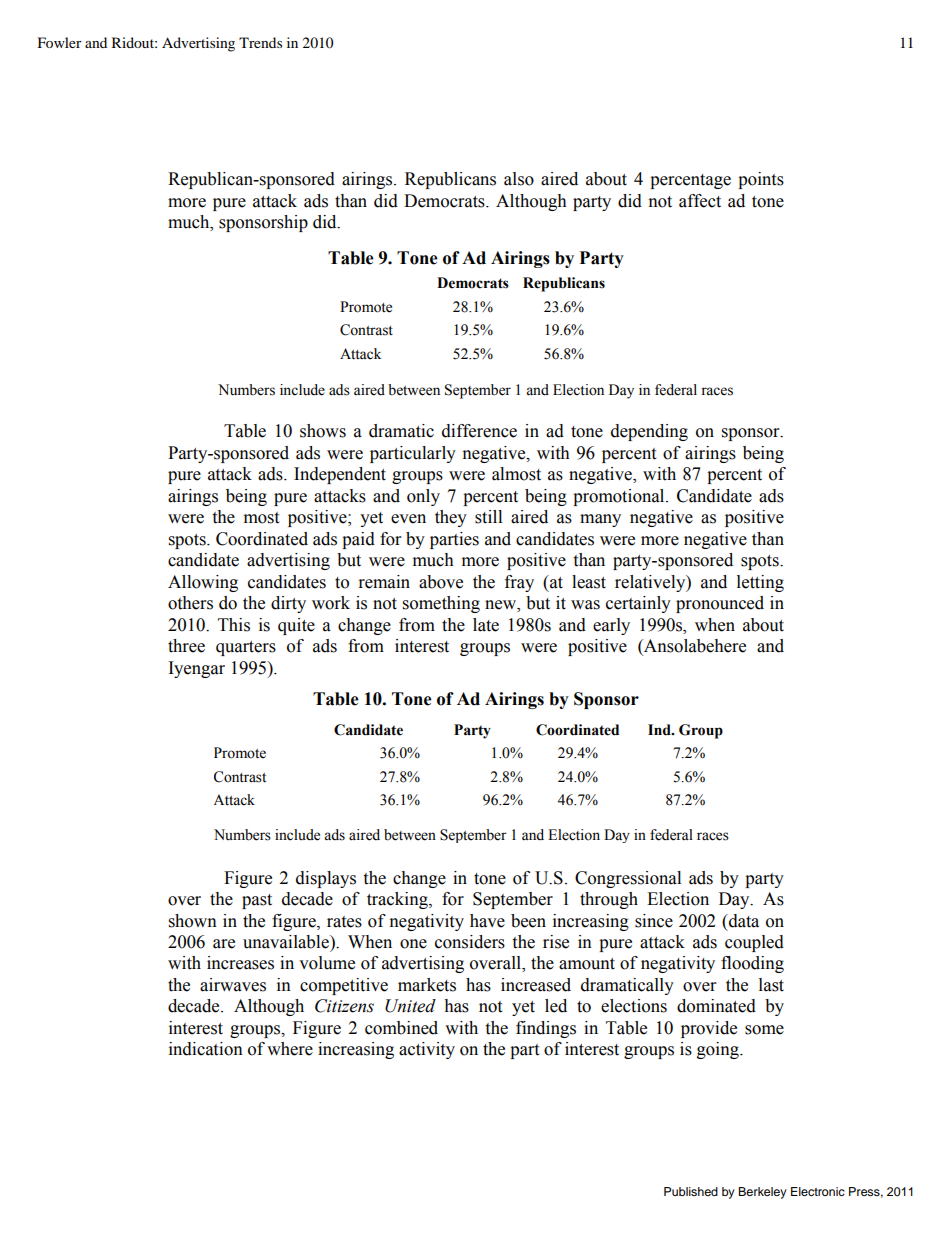 This screenshot has height=1233, width=952. Describe the element at coordinates (427, 1050) in the screenshot. I see `activity` at that location.
